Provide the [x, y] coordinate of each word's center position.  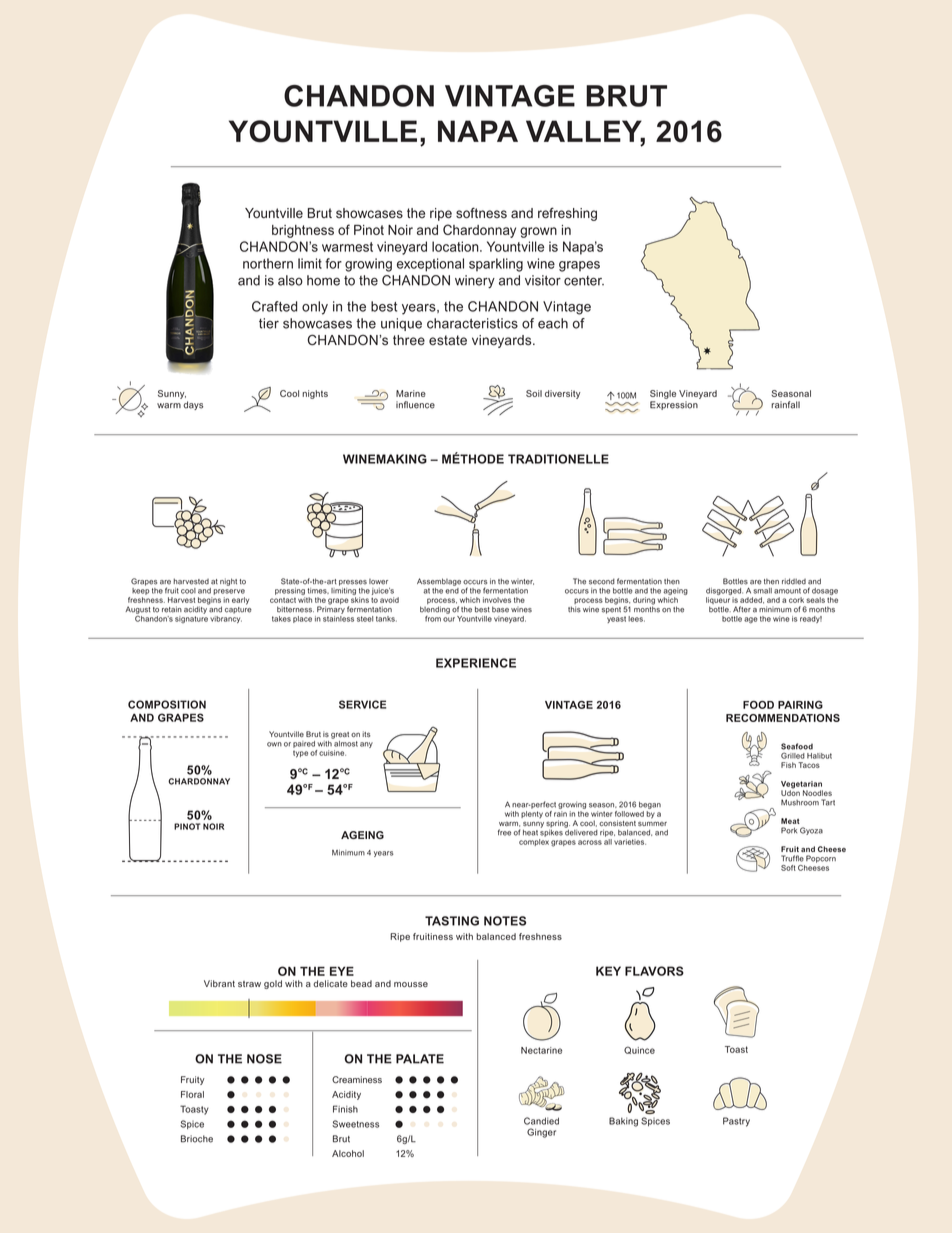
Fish [788, 765]
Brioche [197, 1139]
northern [268, 263]
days [193, 405]
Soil [534, 393]
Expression [674, 405]
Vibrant [219, 983]
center [584, 281]
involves [497, 600]
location [456, 246]
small [762, 591]
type [300, 754]
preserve [229, 592]
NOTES [505, 921]
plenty [532, 814]
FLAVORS [654, 971]
